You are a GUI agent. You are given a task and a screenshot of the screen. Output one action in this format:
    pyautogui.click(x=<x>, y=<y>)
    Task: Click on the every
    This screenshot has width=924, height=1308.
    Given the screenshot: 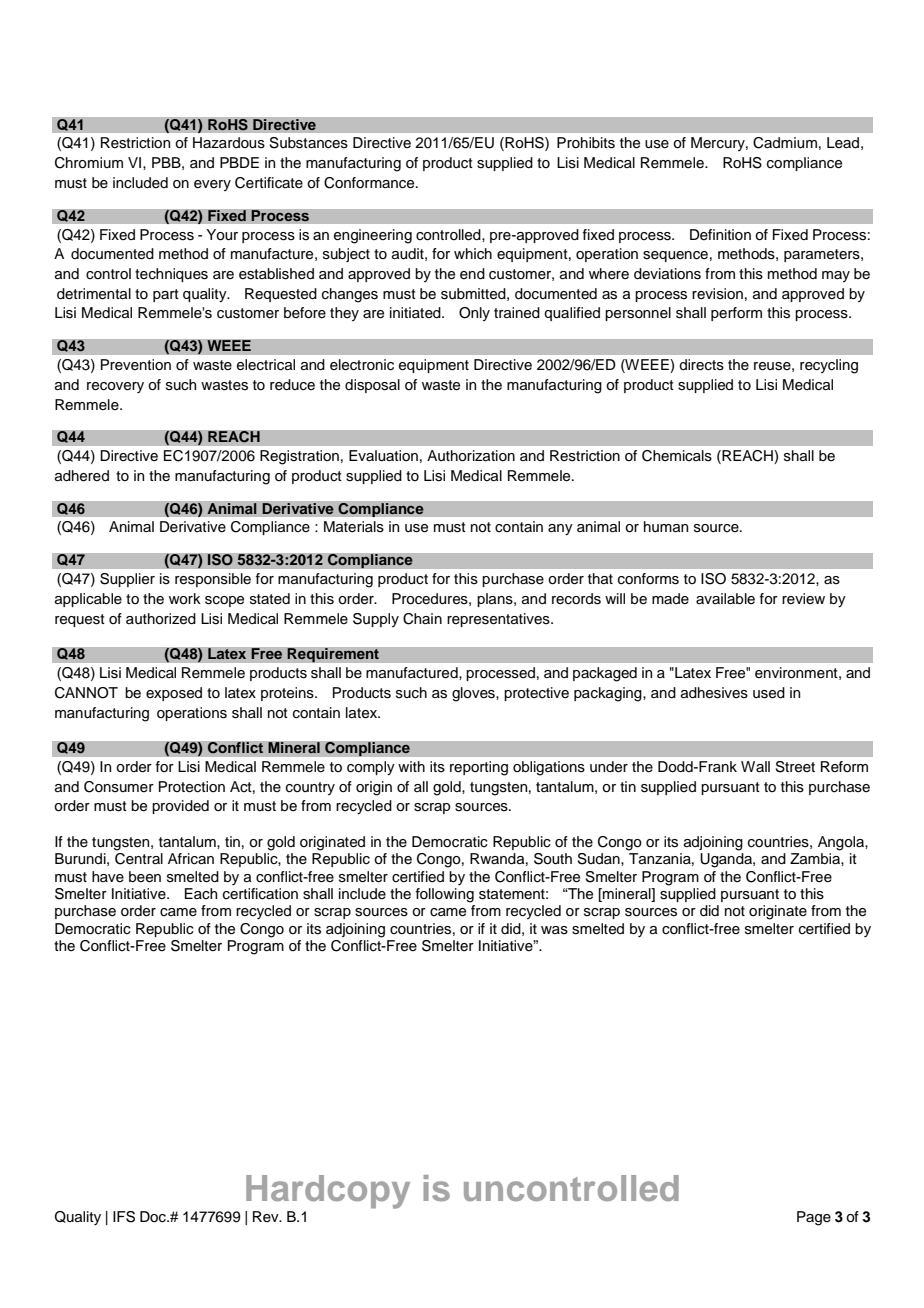 What is the action you would take?
    pyautogui.click(x=212, y=185)
